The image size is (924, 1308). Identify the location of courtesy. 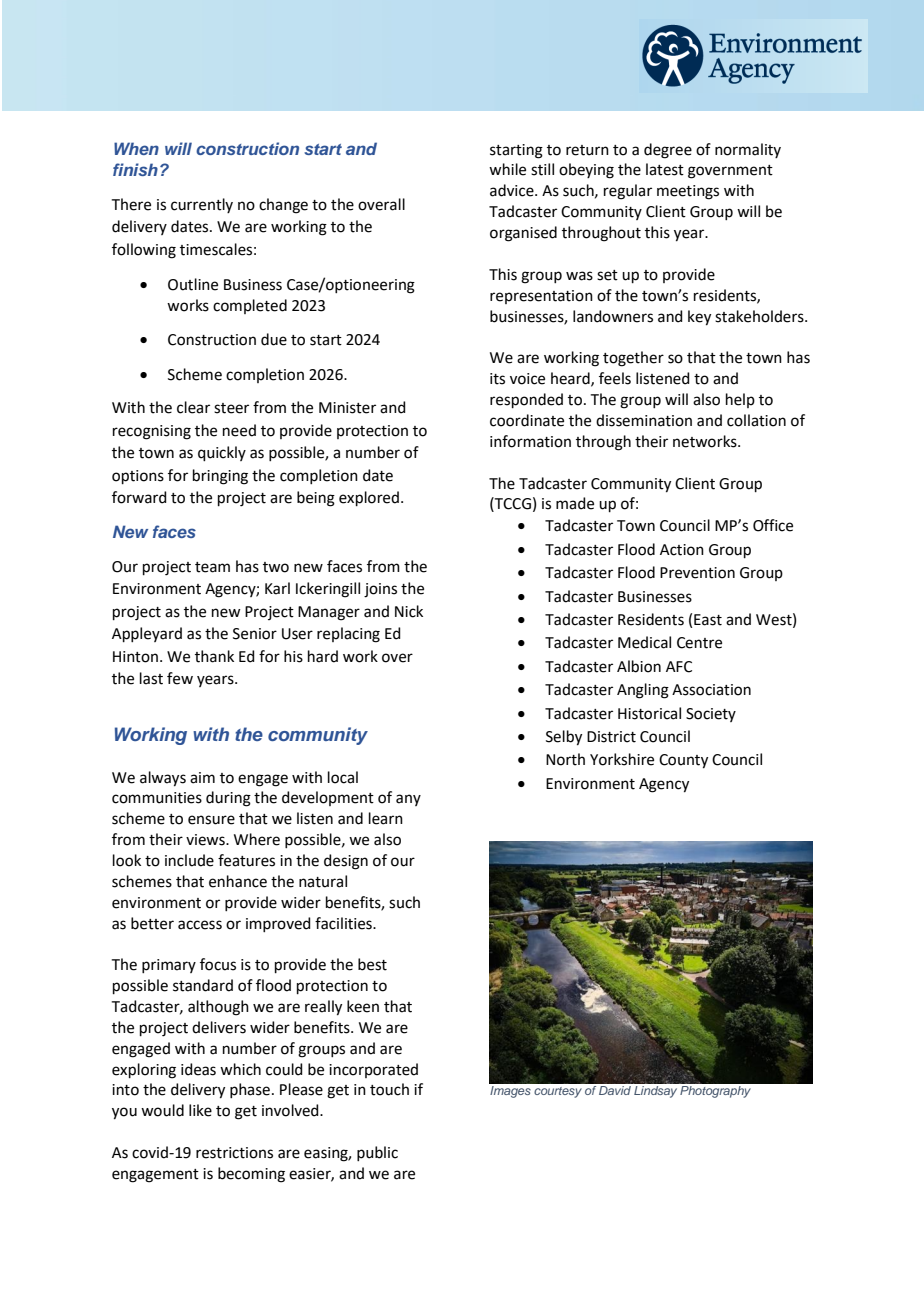
(558, 1092).
